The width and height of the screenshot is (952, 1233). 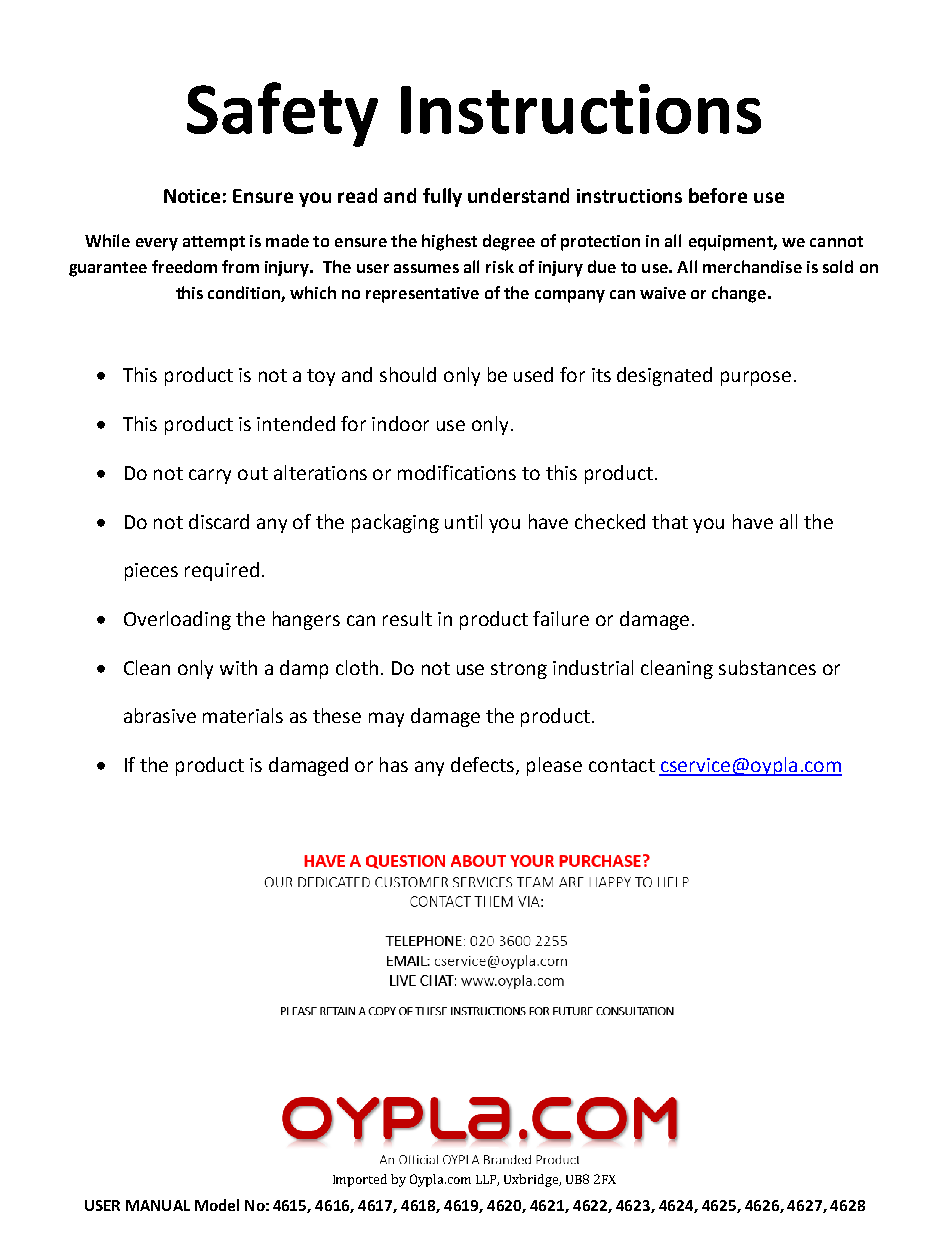 I want to click on LLP, so click(x=487, y=1180).
